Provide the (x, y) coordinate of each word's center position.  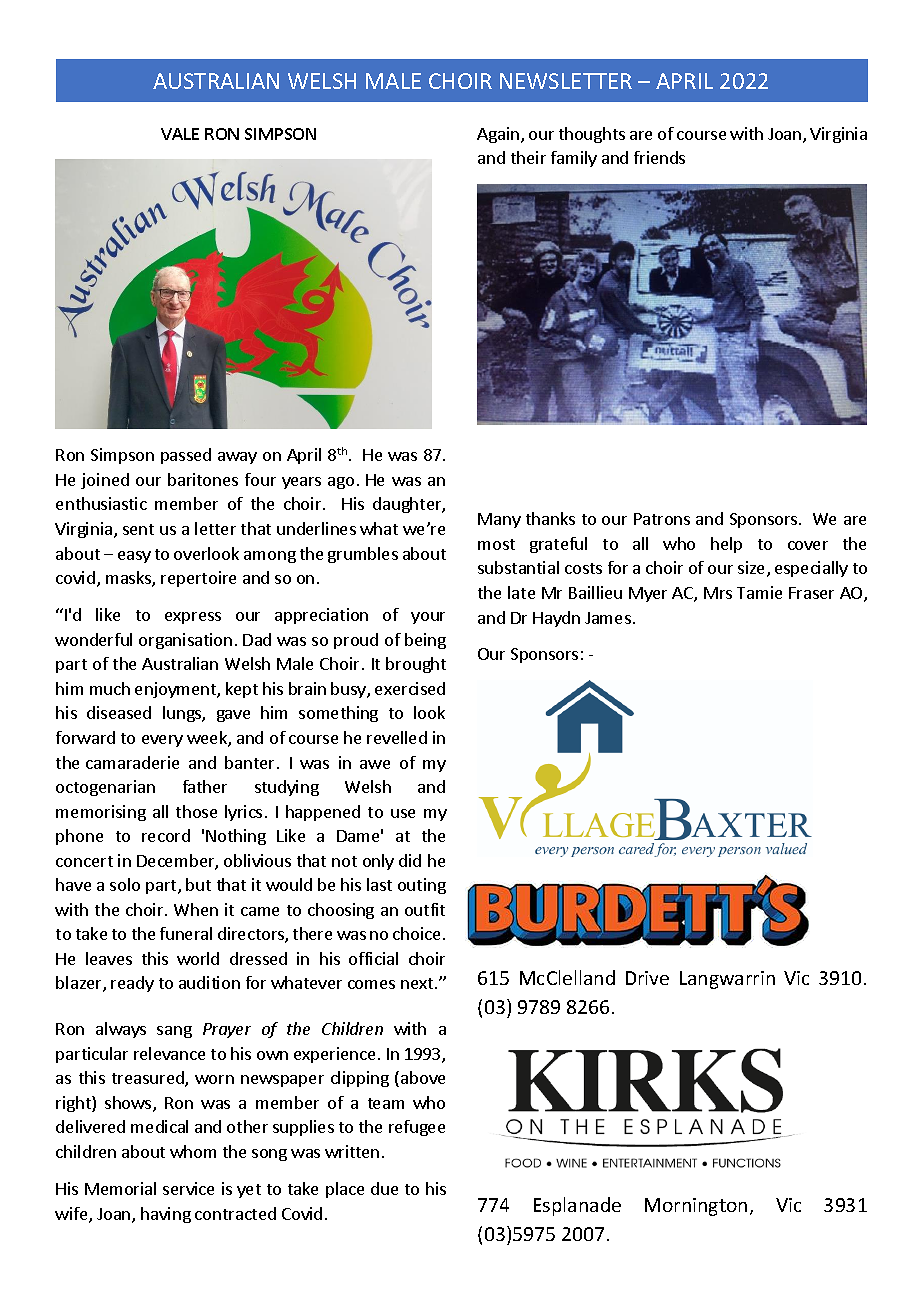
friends (659, 157)
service (188, 1188)
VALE (180, 134)
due (384, 1188)
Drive (647, 978)
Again (498, 135)
